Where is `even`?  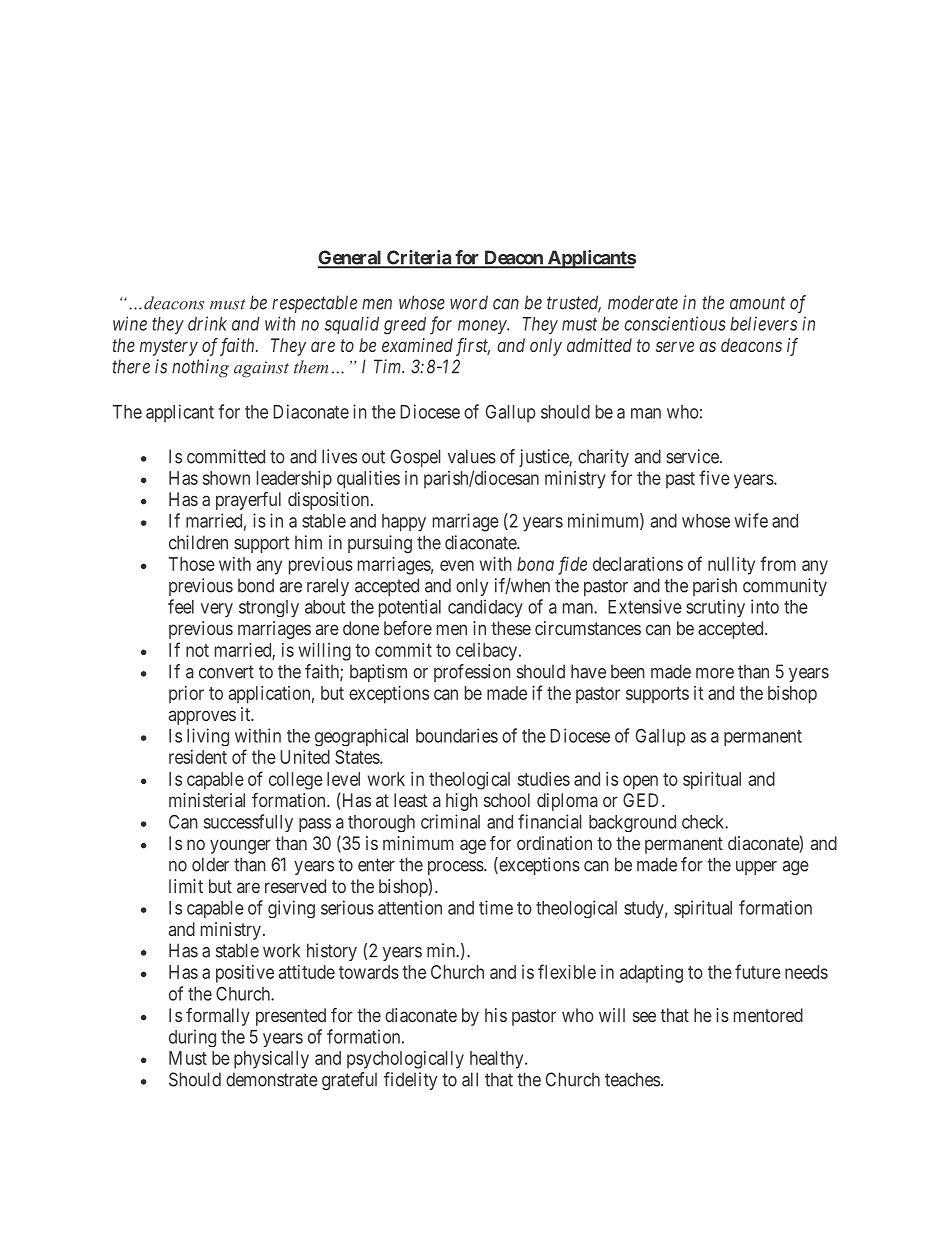
even is located at coordinates (457, 565).
